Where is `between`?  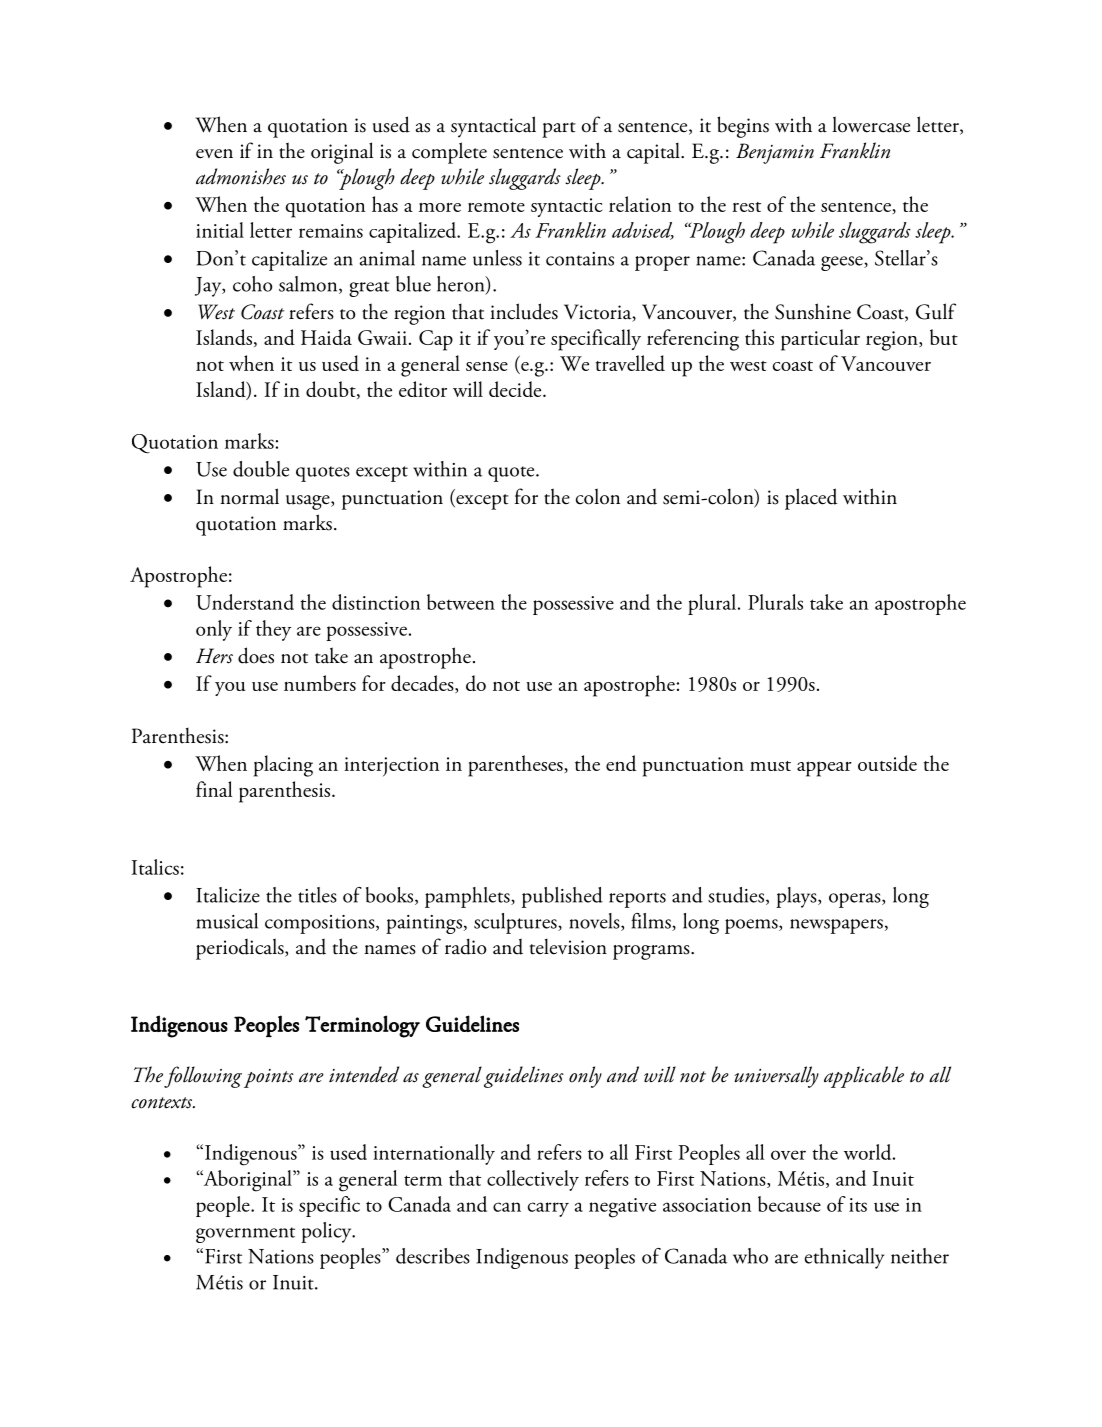 between is located at coordinates (461, 602).
